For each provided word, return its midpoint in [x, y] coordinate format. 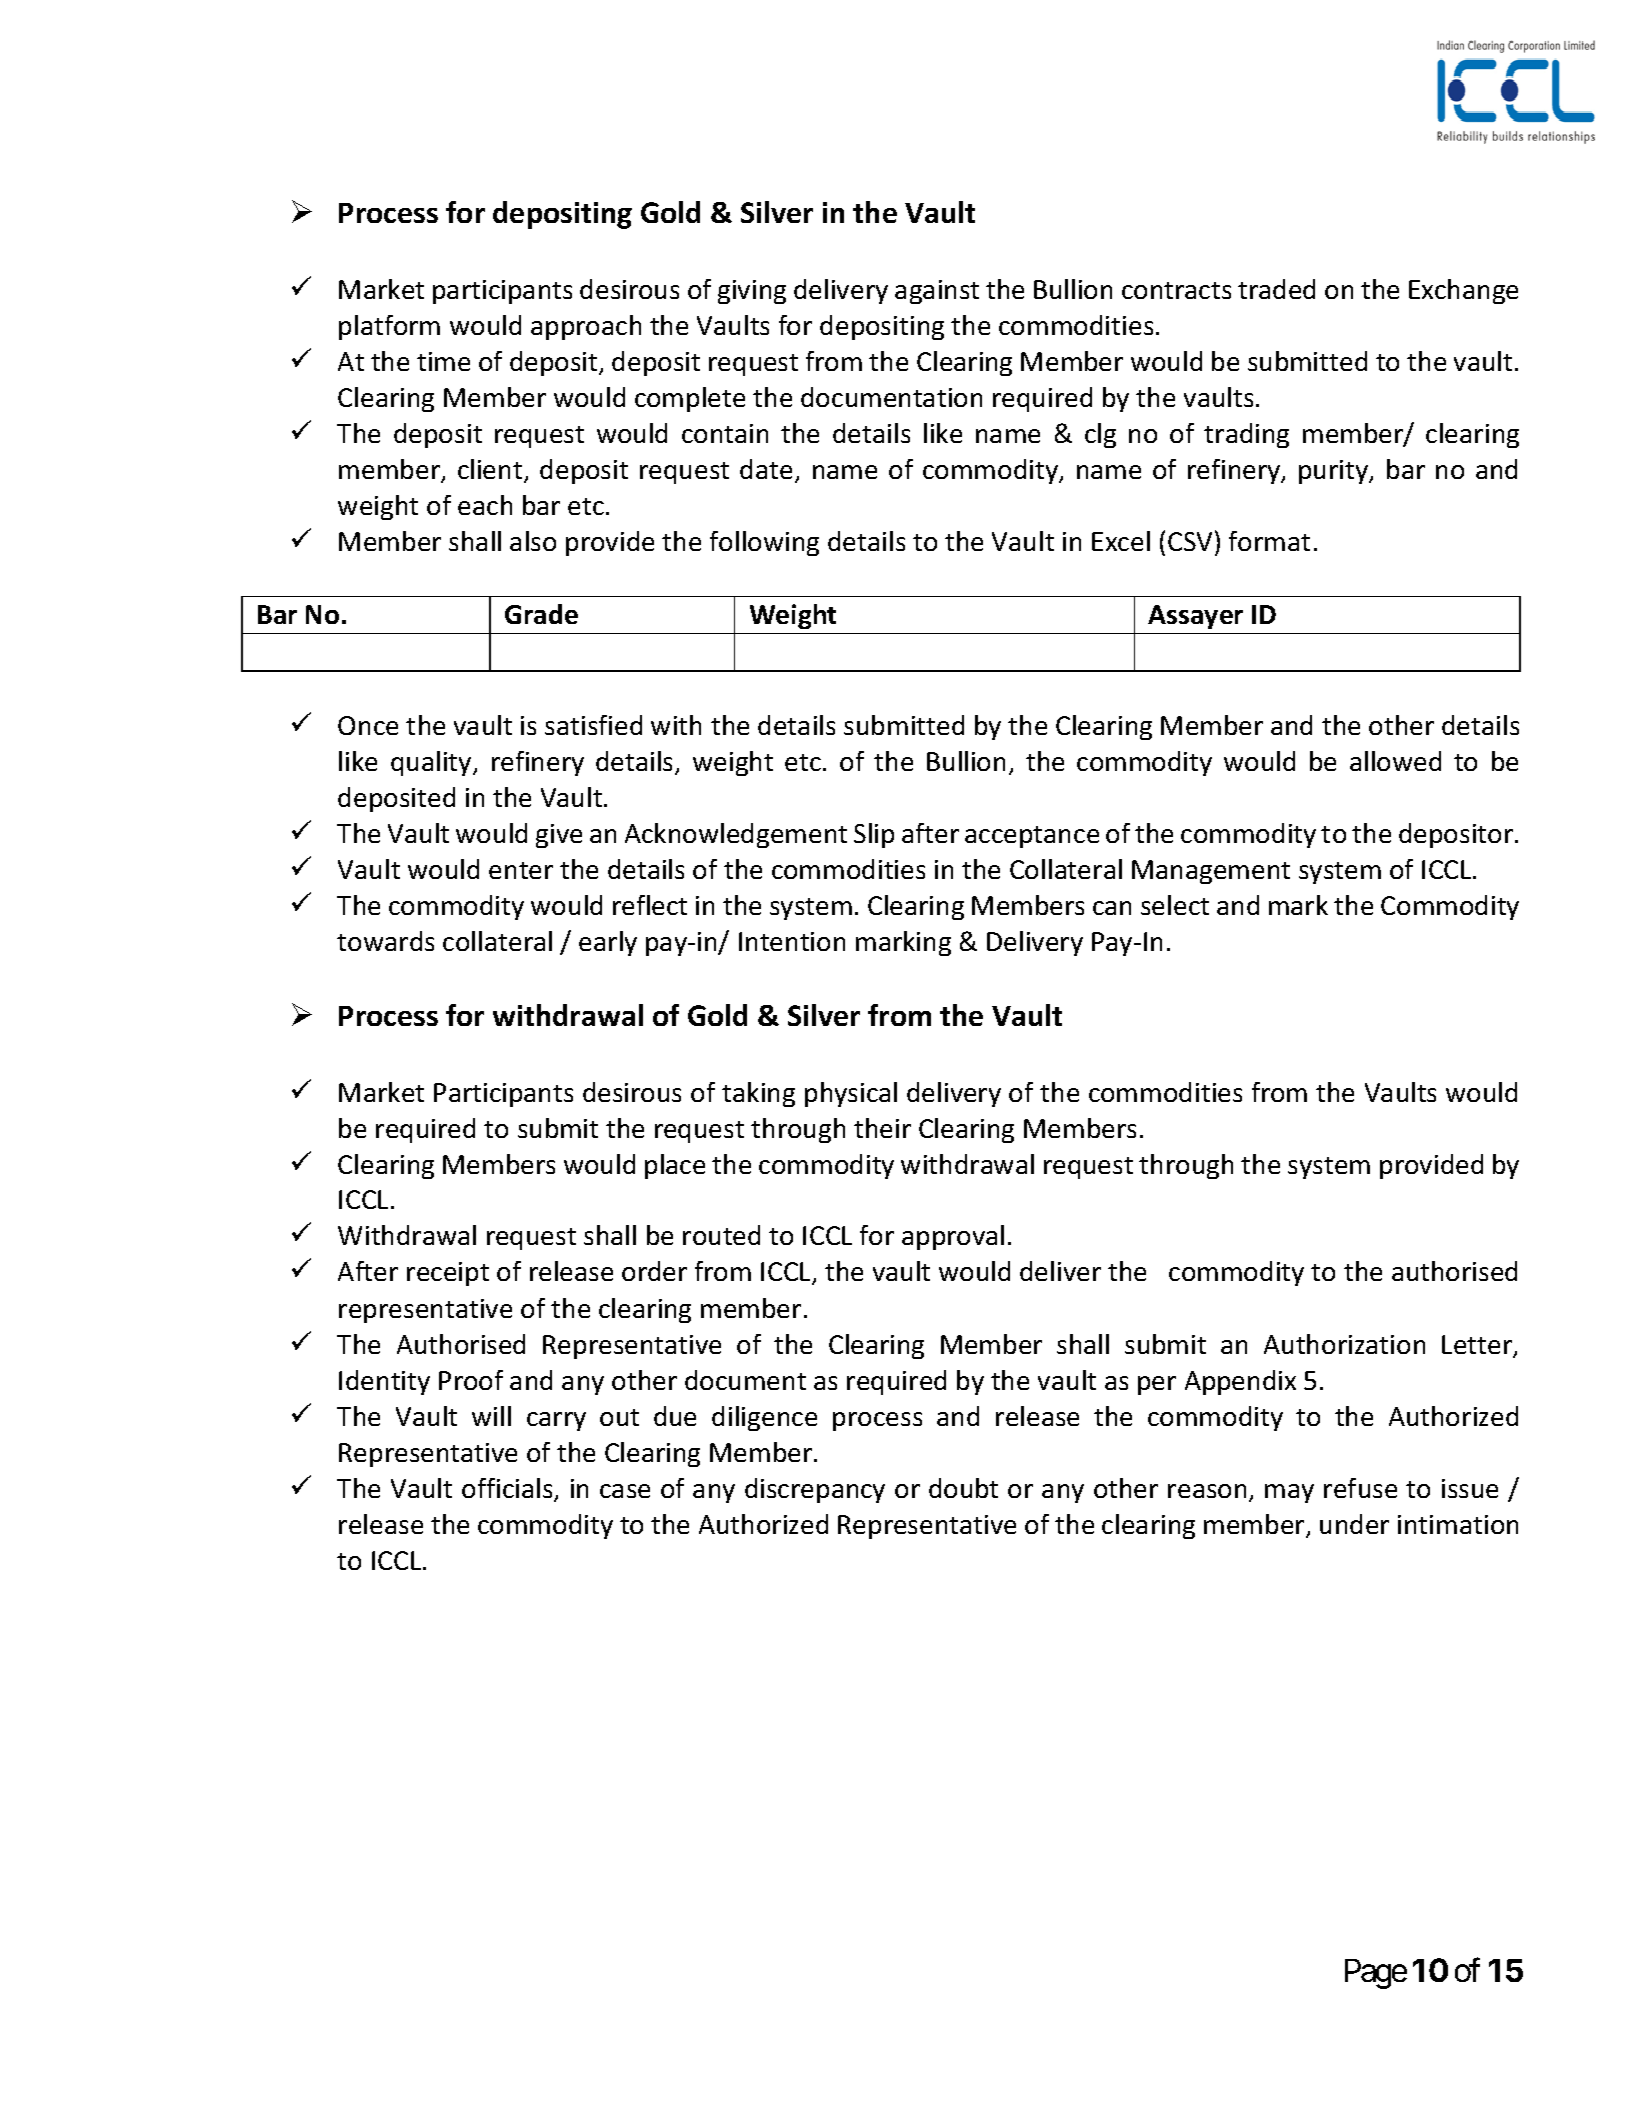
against [937, 292]
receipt [448, 1274]
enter [521, 870]
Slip [874, 835]
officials [508, 1489]
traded [1276, 289]
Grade [541, 614]
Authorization [1344, 1344]
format [1269, 541]
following [764, 543]
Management [1211, 872]
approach [586, 327]
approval [953, 1237]
